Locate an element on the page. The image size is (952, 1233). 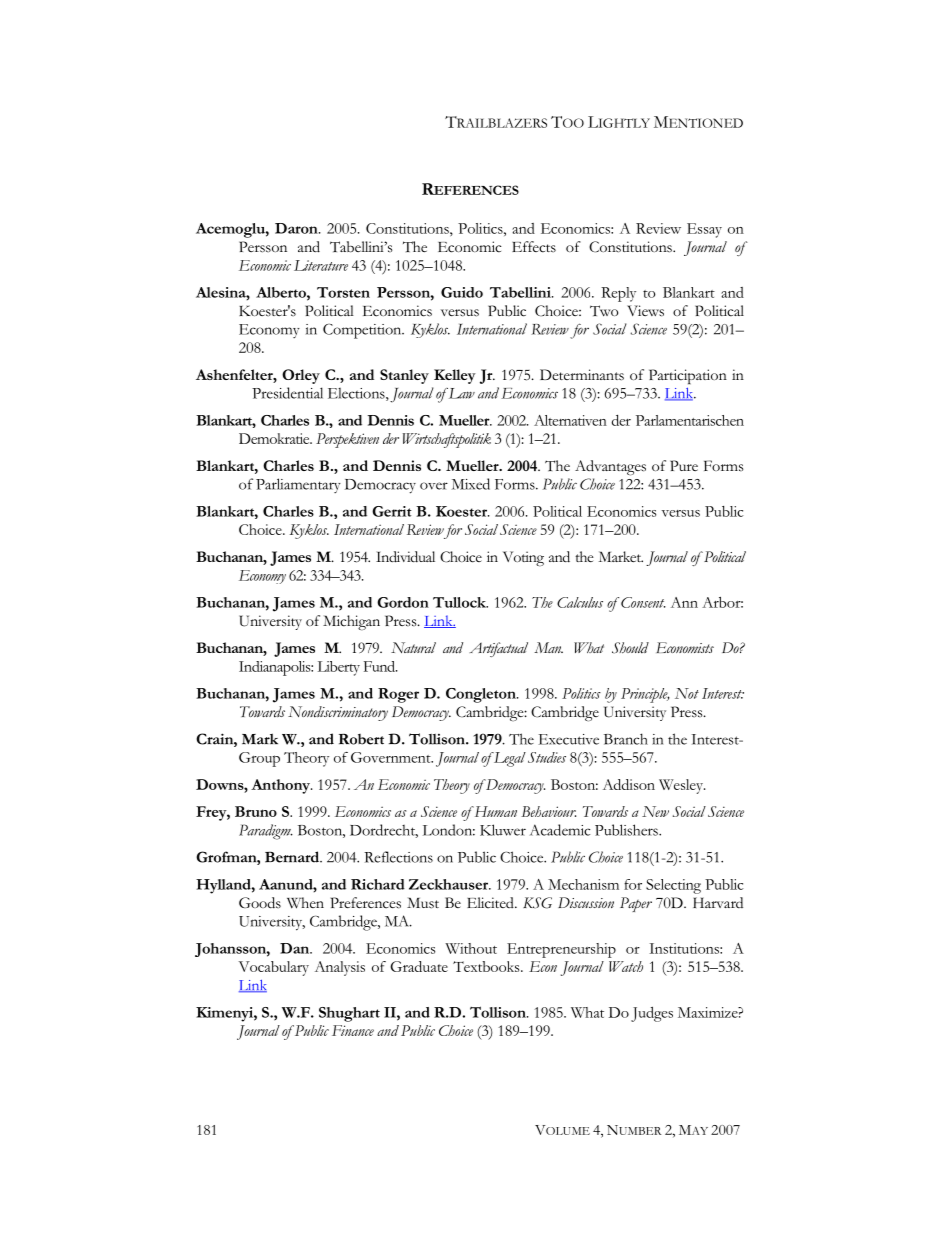
Anthony is located at coordinates (281, 786).
